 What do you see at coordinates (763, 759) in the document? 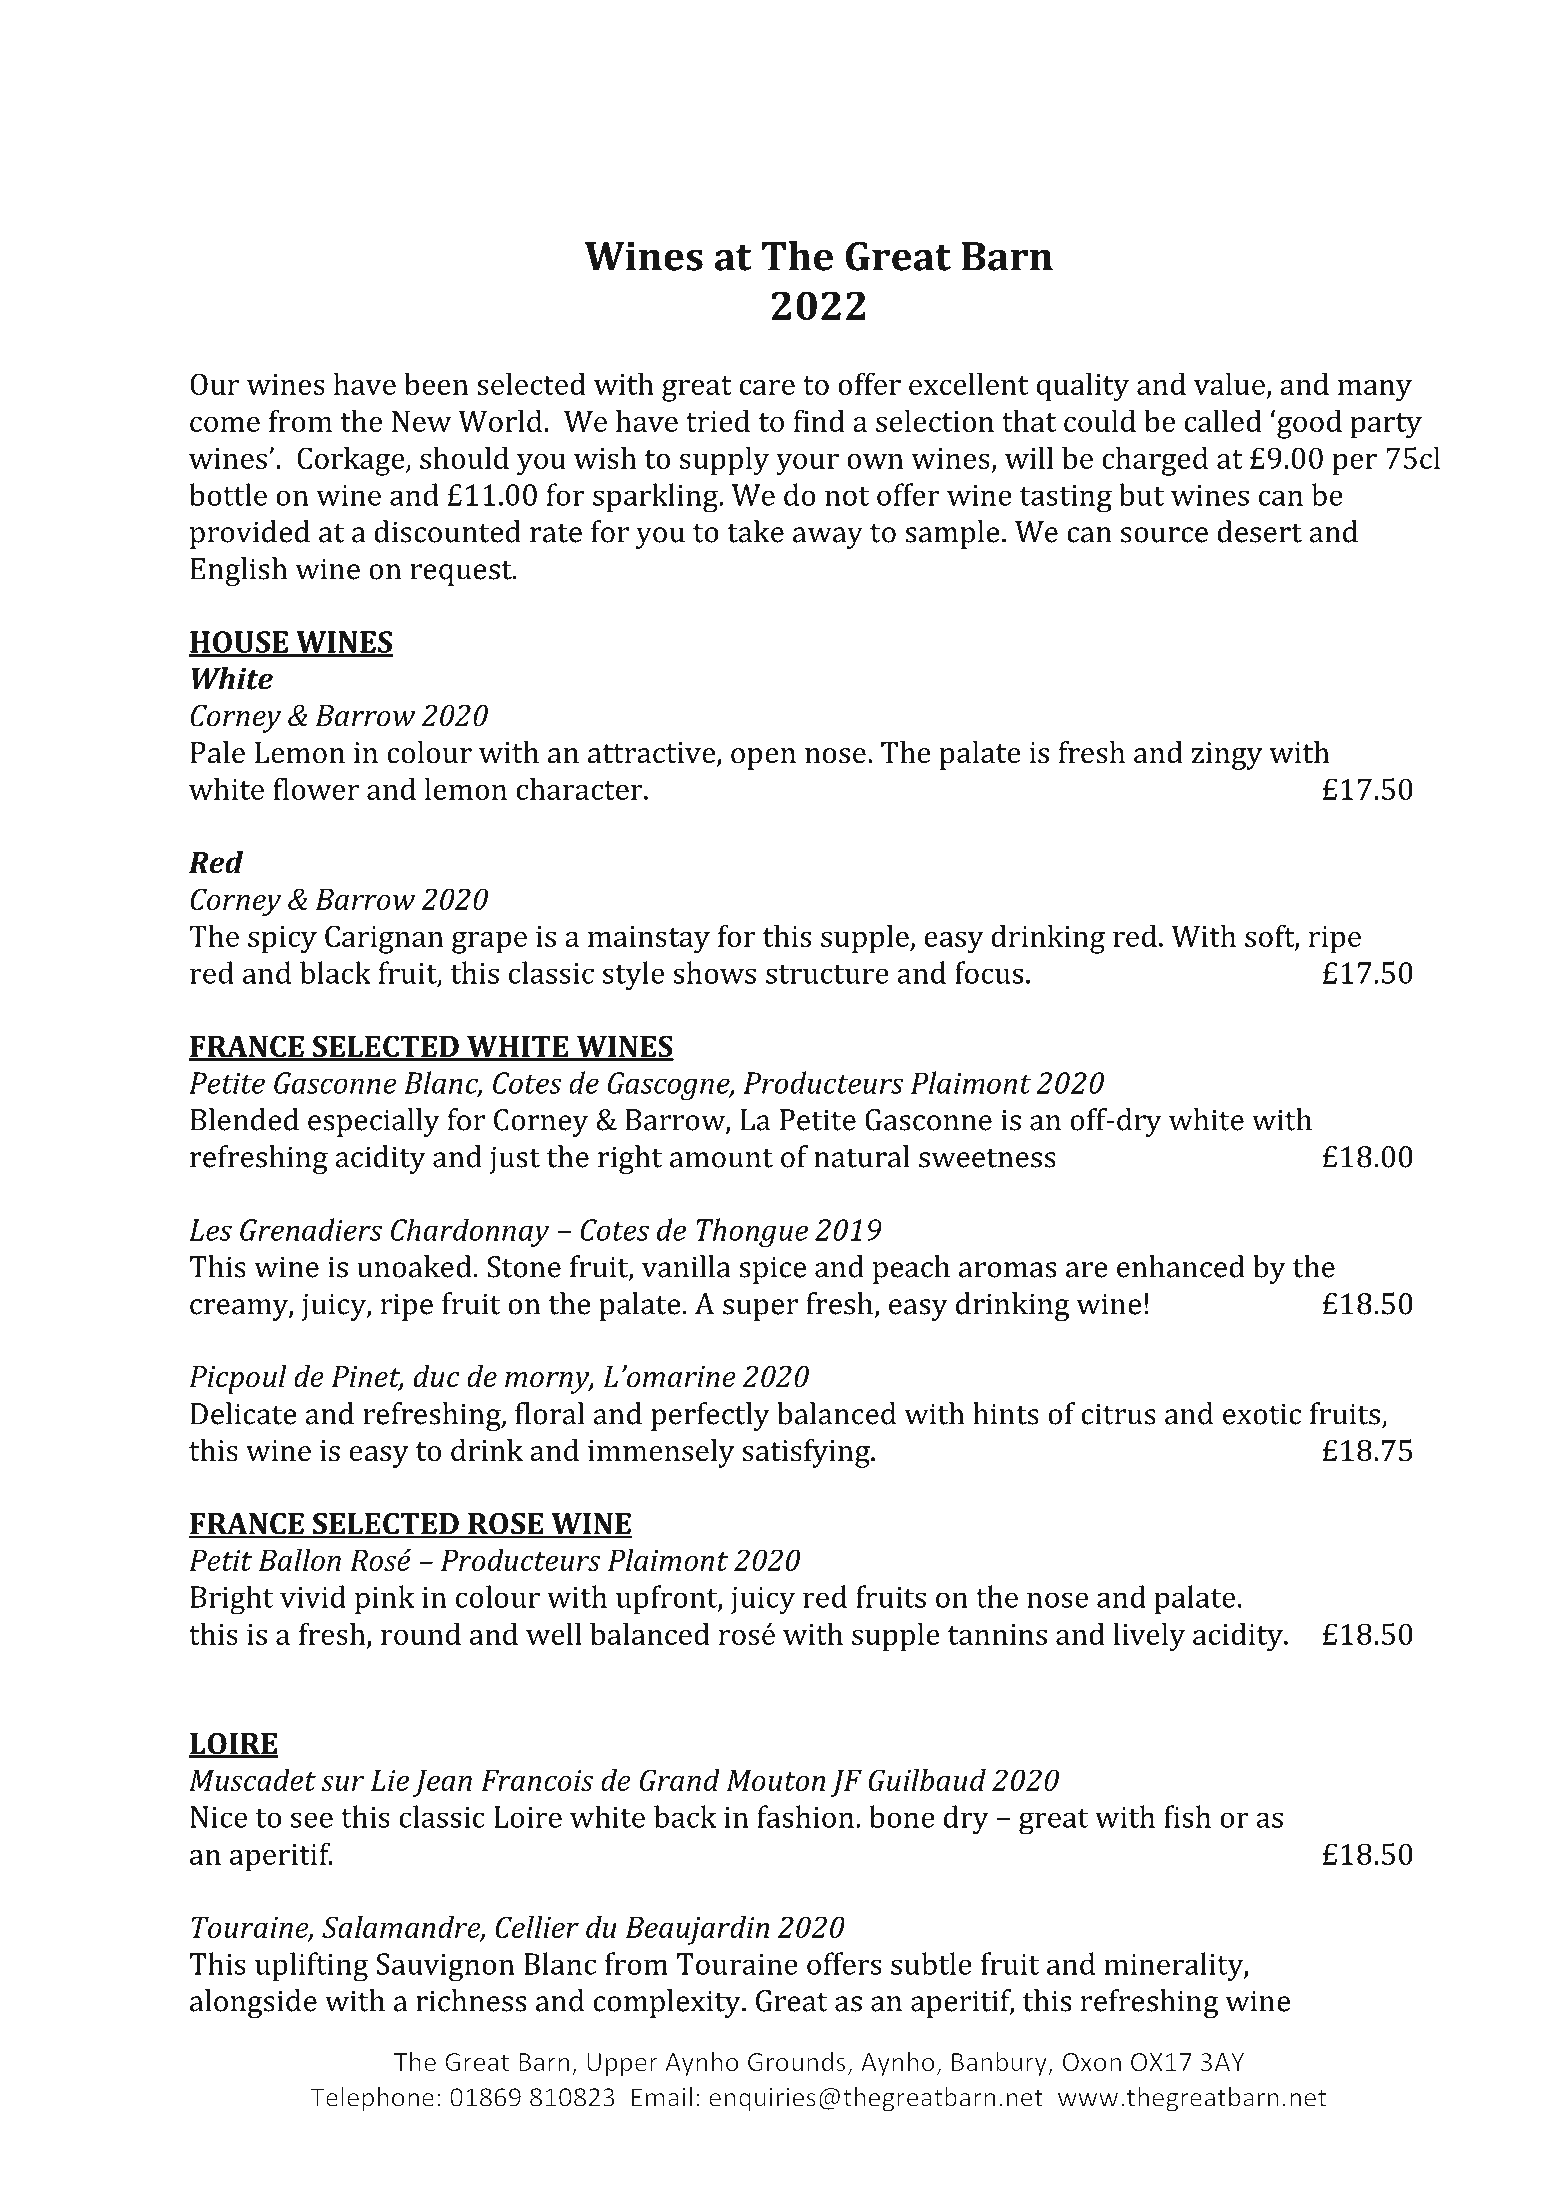
I see `open` at bounding box center [763, 759].
